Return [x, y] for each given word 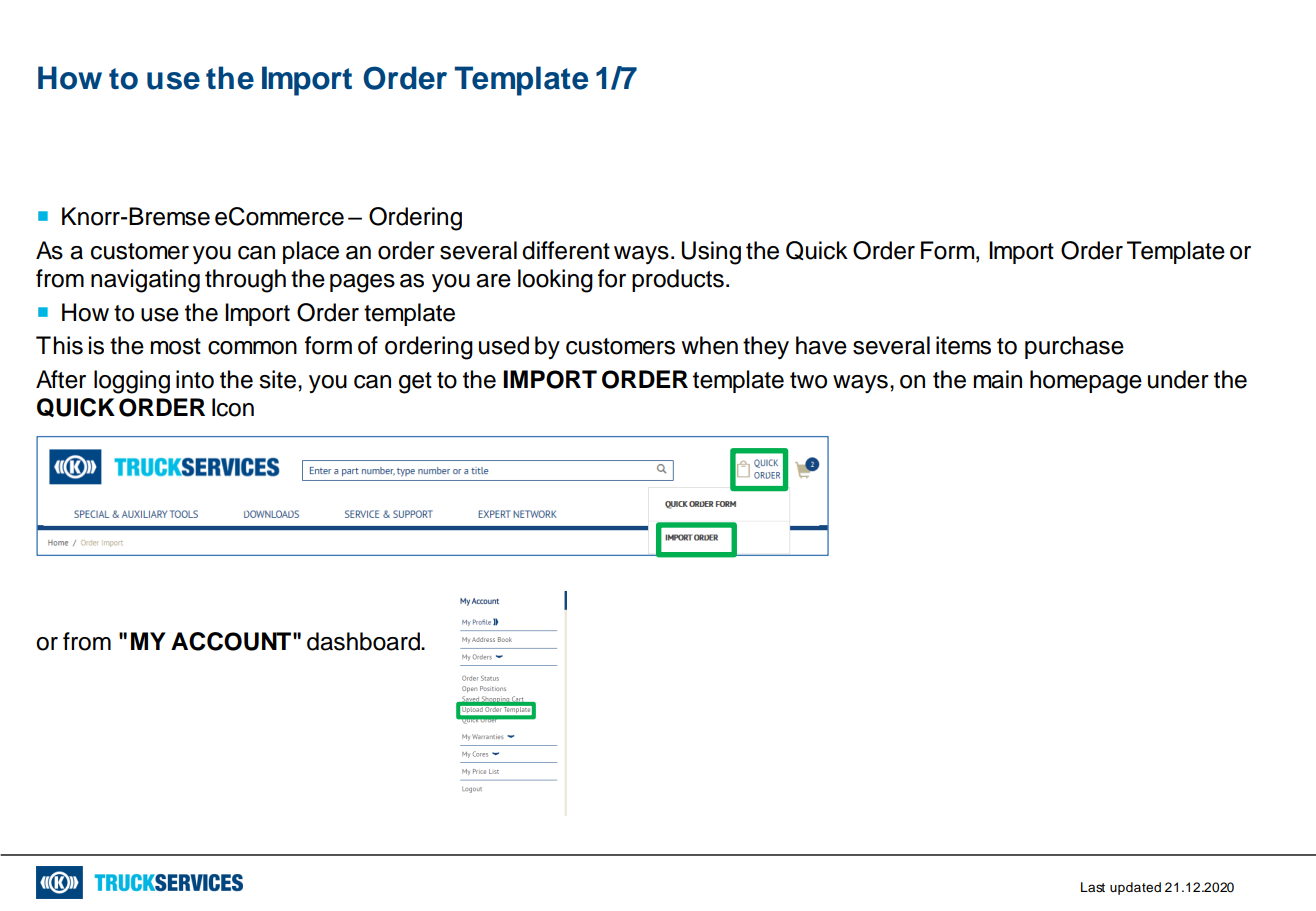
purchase [1074, 347]
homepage [1086, 382]
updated [1135, 888]
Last [1093, 887]
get [415, 383]
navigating [145, 281]
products [678, 280]
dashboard [364, 641]
